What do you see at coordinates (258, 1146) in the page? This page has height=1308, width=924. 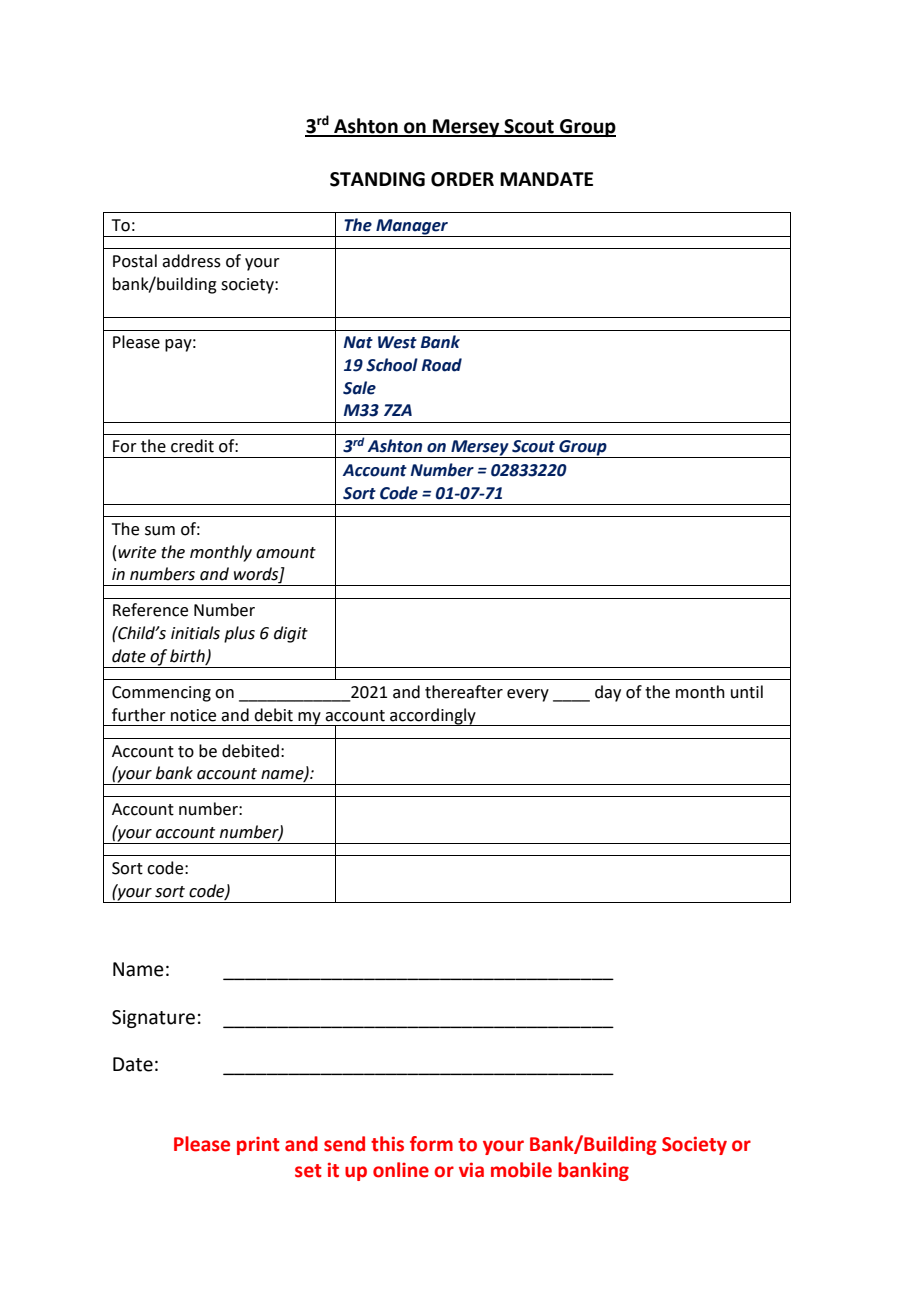 I see `print` at bounding box center [258, 1146].
